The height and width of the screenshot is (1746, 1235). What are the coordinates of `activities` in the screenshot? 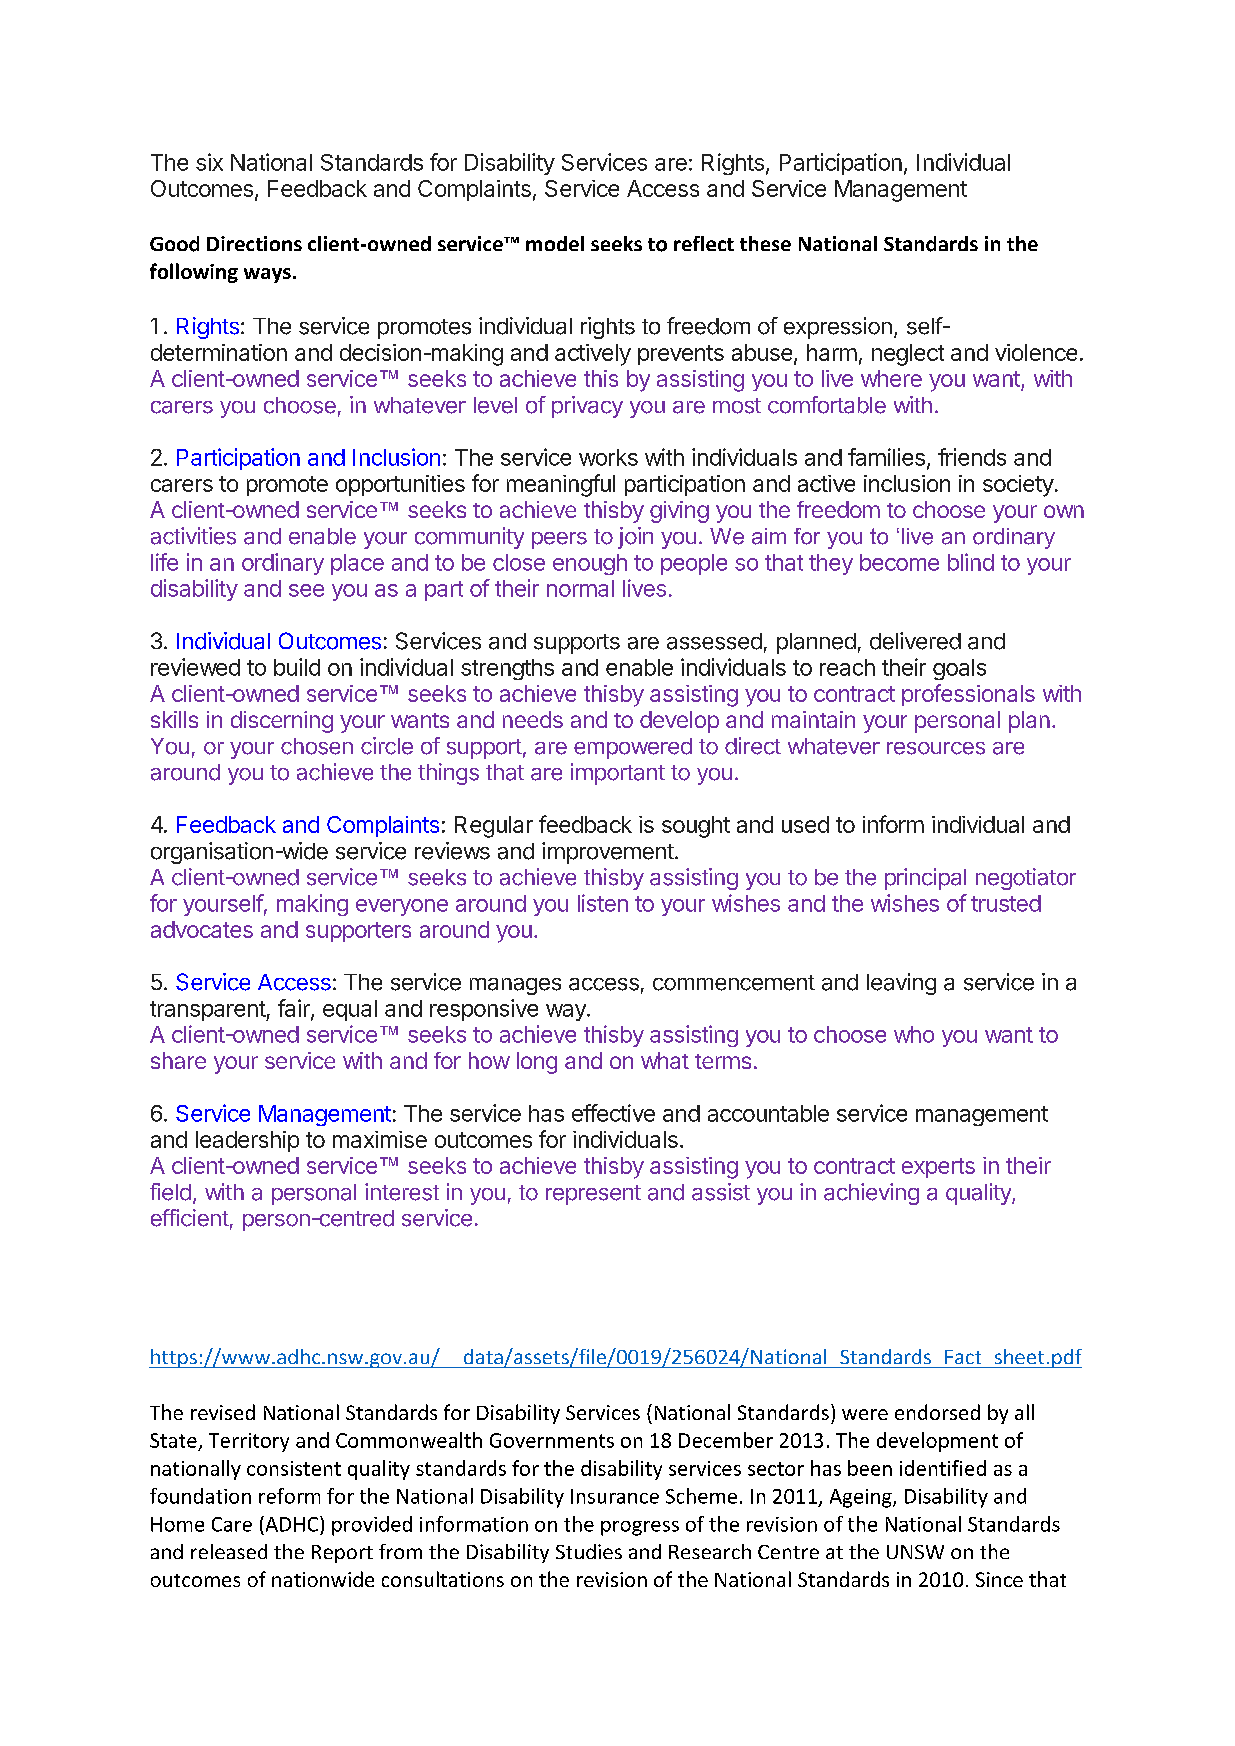 It's located at (193, 536).
